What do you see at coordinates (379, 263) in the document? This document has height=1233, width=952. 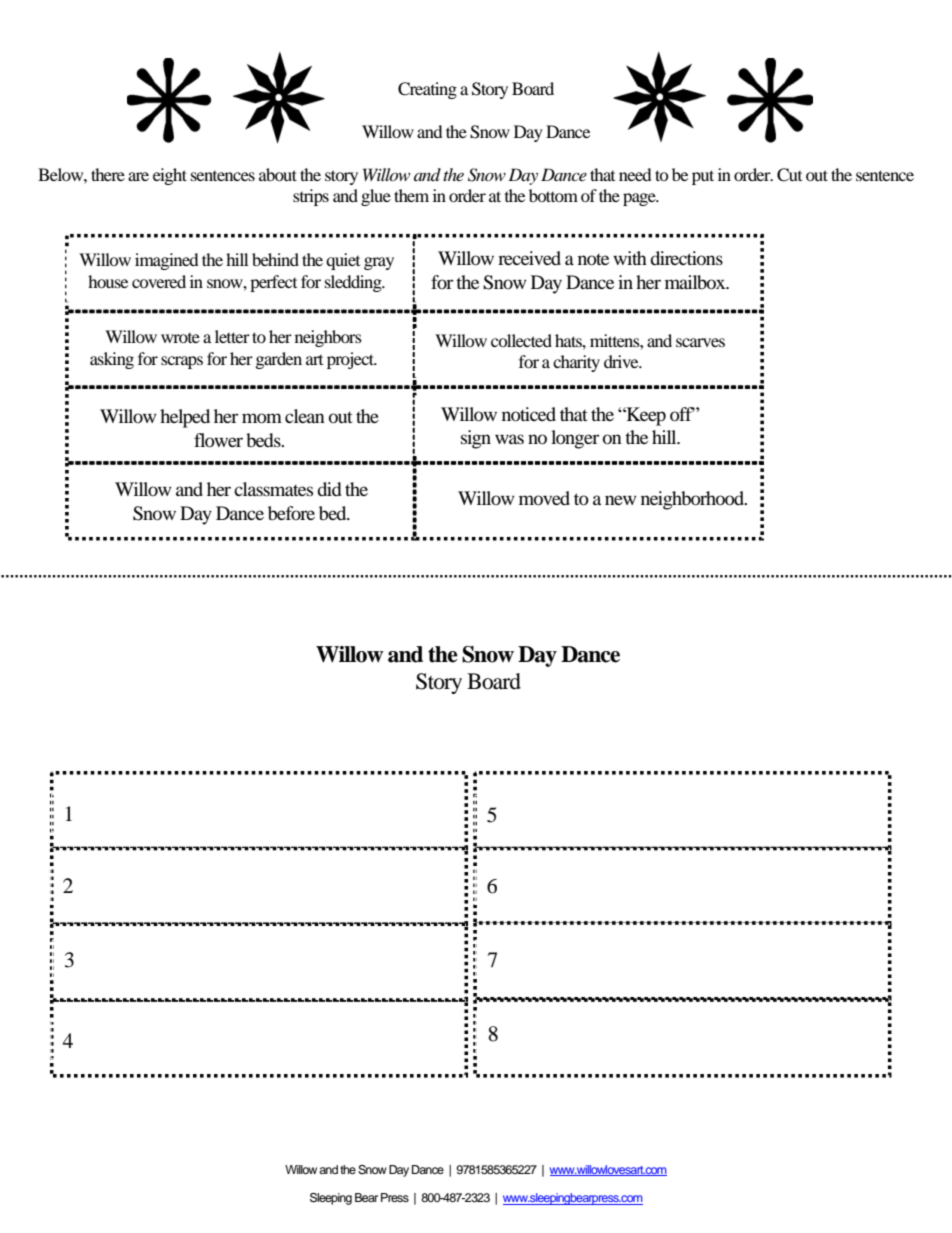 I see `gray` at bounding box center [379, 263].
